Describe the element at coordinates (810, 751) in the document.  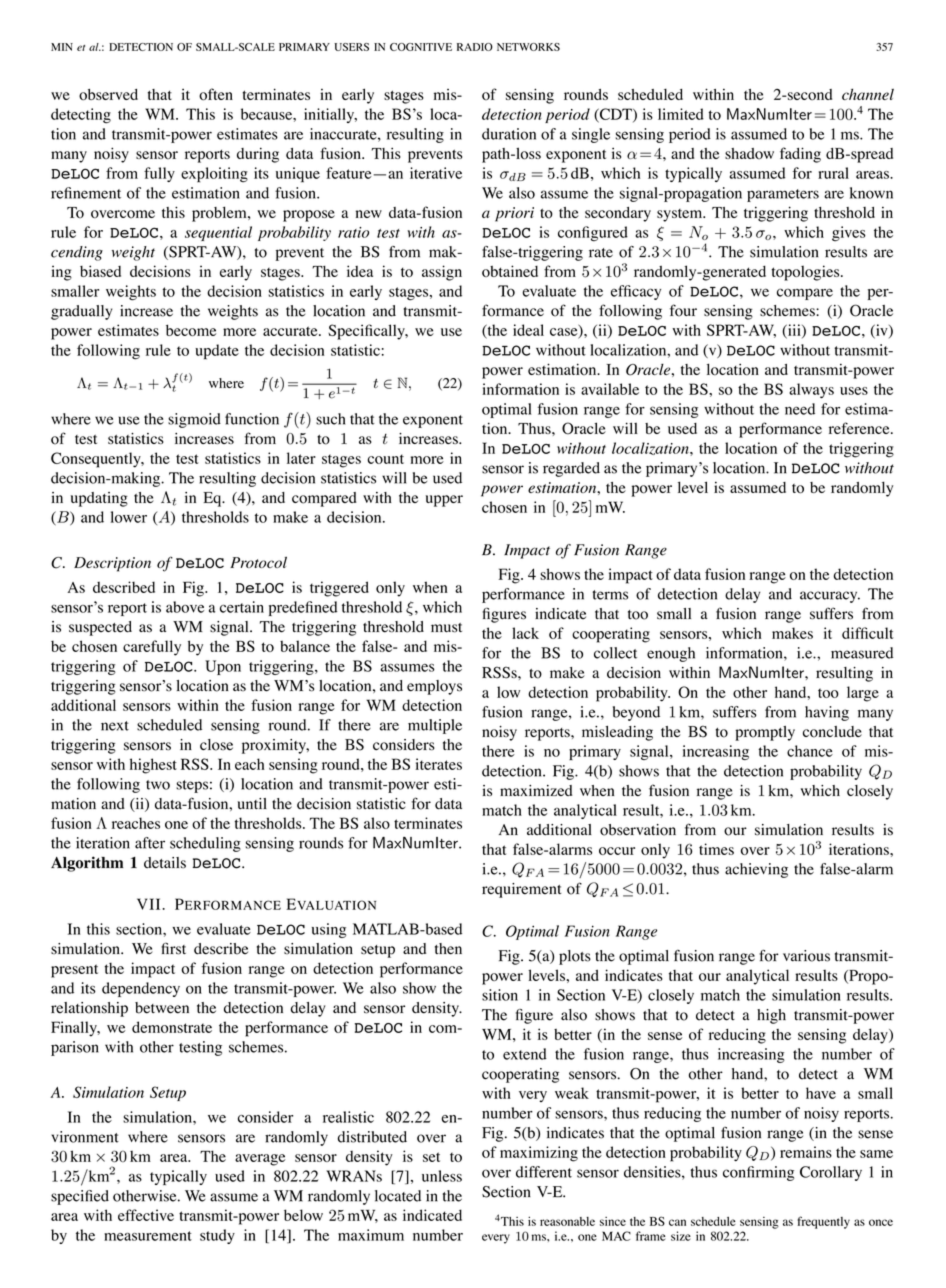
I see `chance` at that location.
